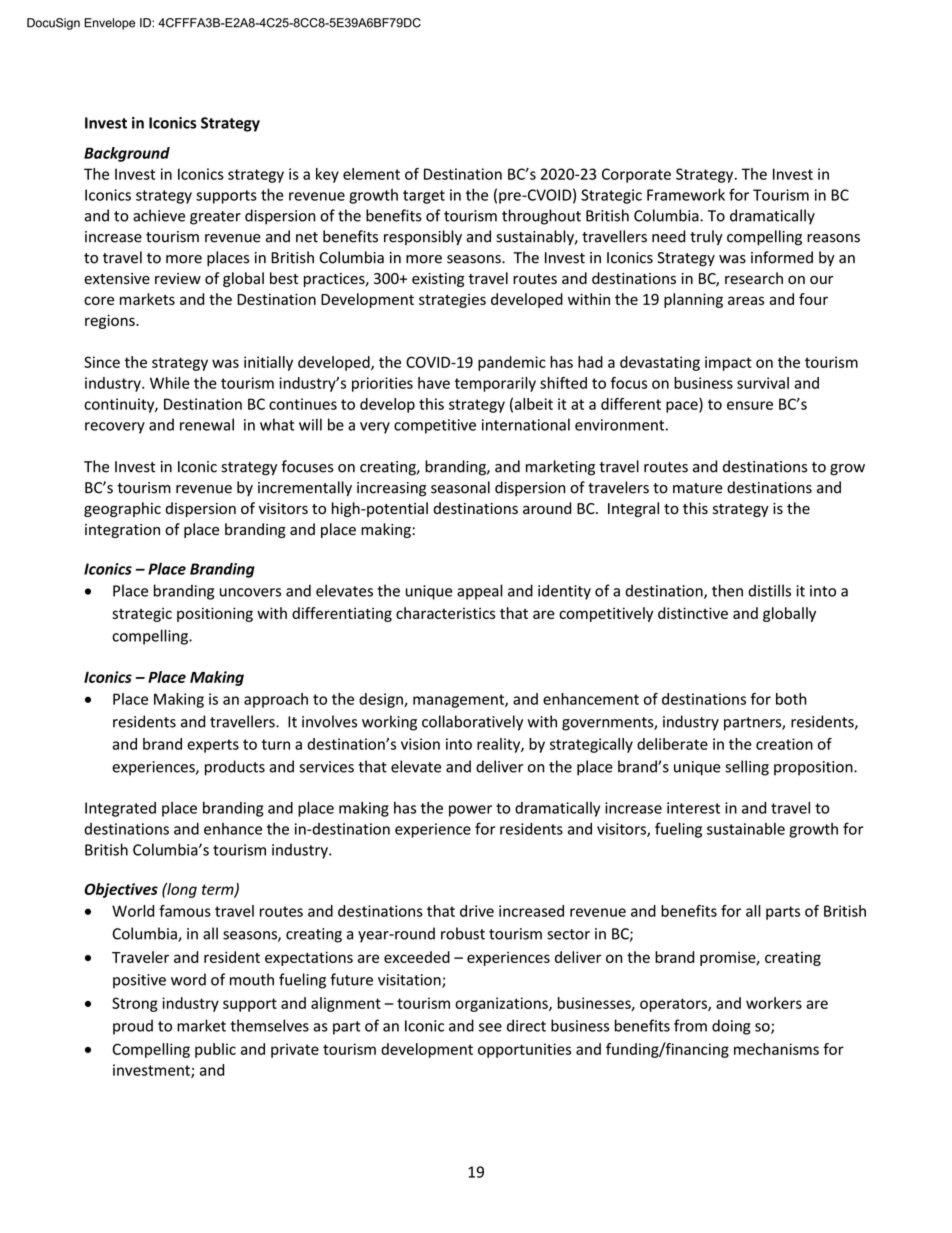 This document has height=1233, width=952. I want to click on achieve, so click(159, 215).
